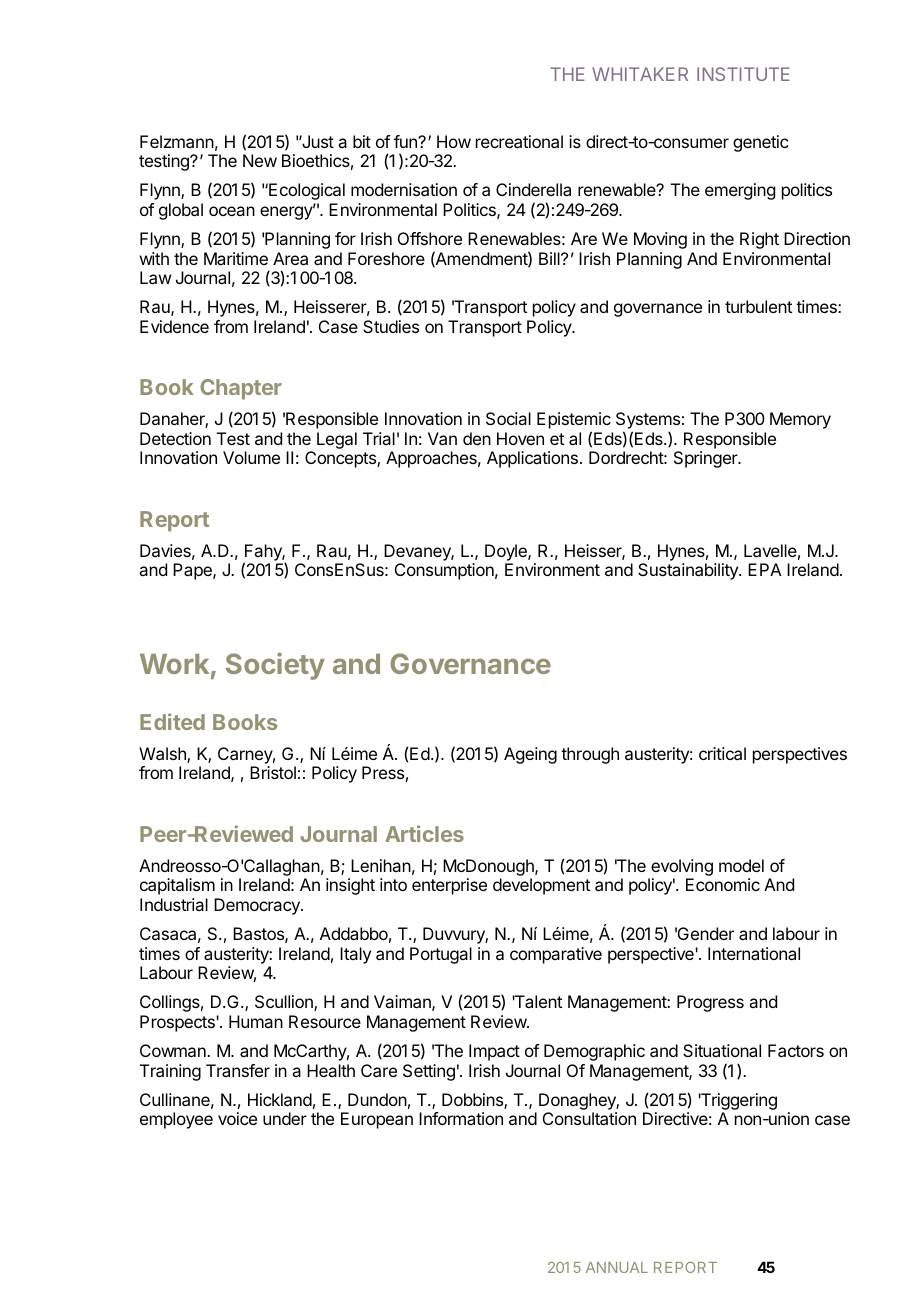  What do you see at coordinates (532, 459) in the page?
I see `Applications` at bounding box center [532, 459].
